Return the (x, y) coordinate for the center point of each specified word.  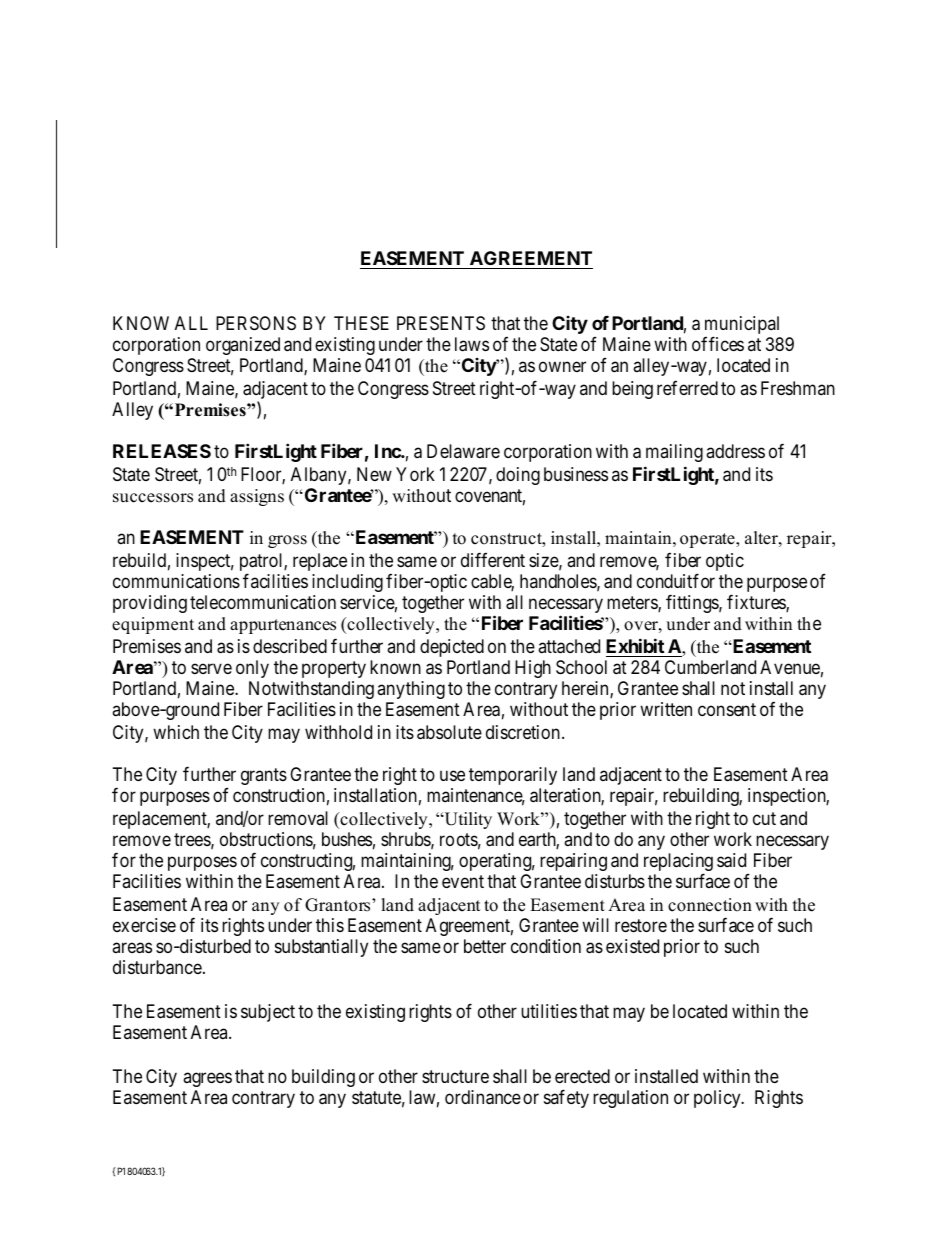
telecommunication (263, 602)
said (731, 860)
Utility (467, 820)
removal (298, 818)
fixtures (757, 603)
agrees (207, 1079)
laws (472, 344)
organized (243, 346)
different (493, 559)
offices (718, 343)
